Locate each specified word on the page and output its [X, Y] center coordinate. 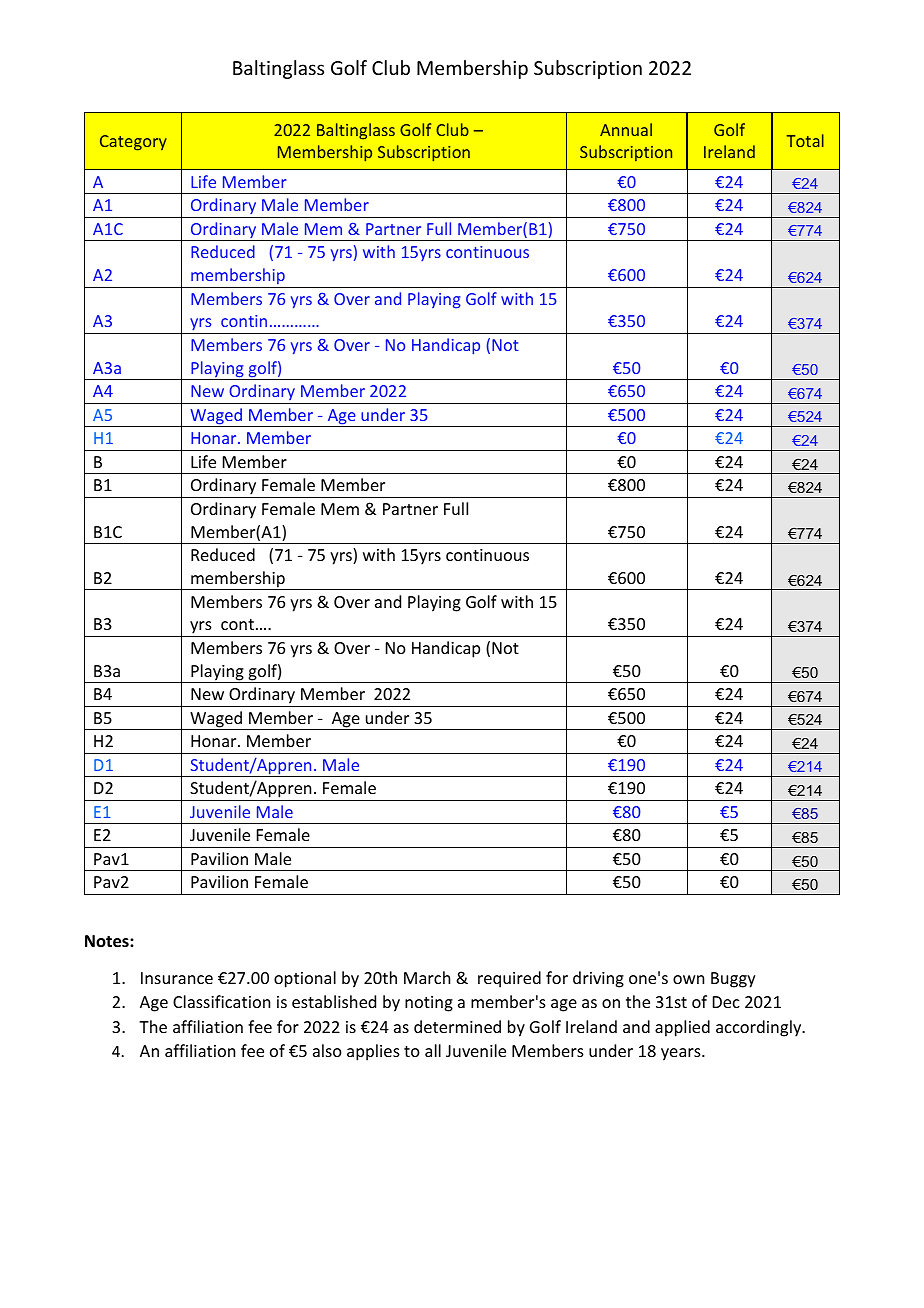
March [427, 977]
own [688, 979]
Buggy [733, 980]
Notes [108, 941]
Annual [626, 129]
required [509, 979]
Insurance [177, 978]
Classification [221, 1001]
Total [805, 140]
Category [133, 143]
